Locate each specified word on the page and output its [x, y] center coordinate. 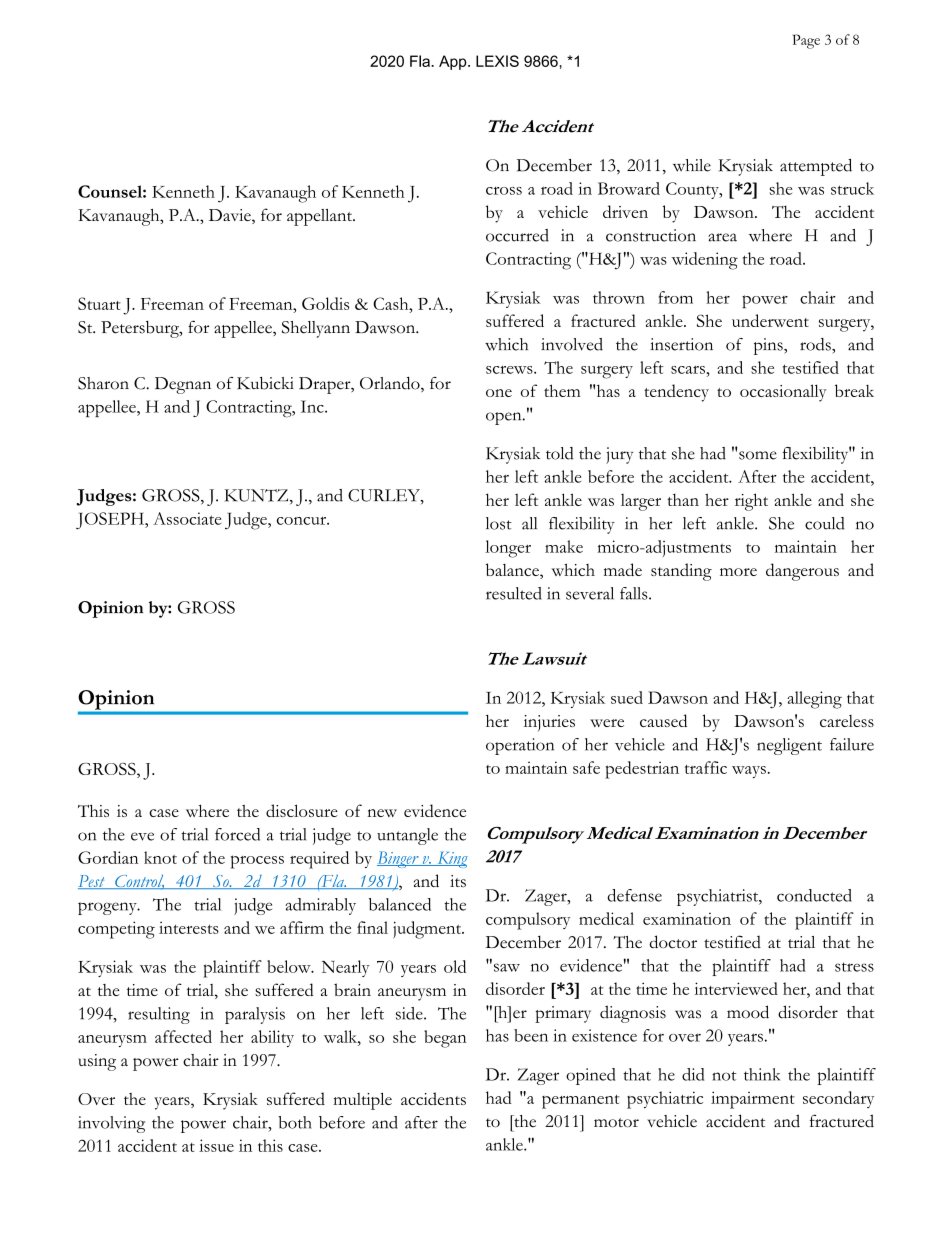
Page [806, 41]
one [499, 393]
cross [504, 191]
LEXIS [497, 61]
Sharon [103, 383]
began [445, 1039]
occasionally [783, 393]
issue [216, 1145]
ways [749, 772]
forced [237, 834]
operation [520, 746]
